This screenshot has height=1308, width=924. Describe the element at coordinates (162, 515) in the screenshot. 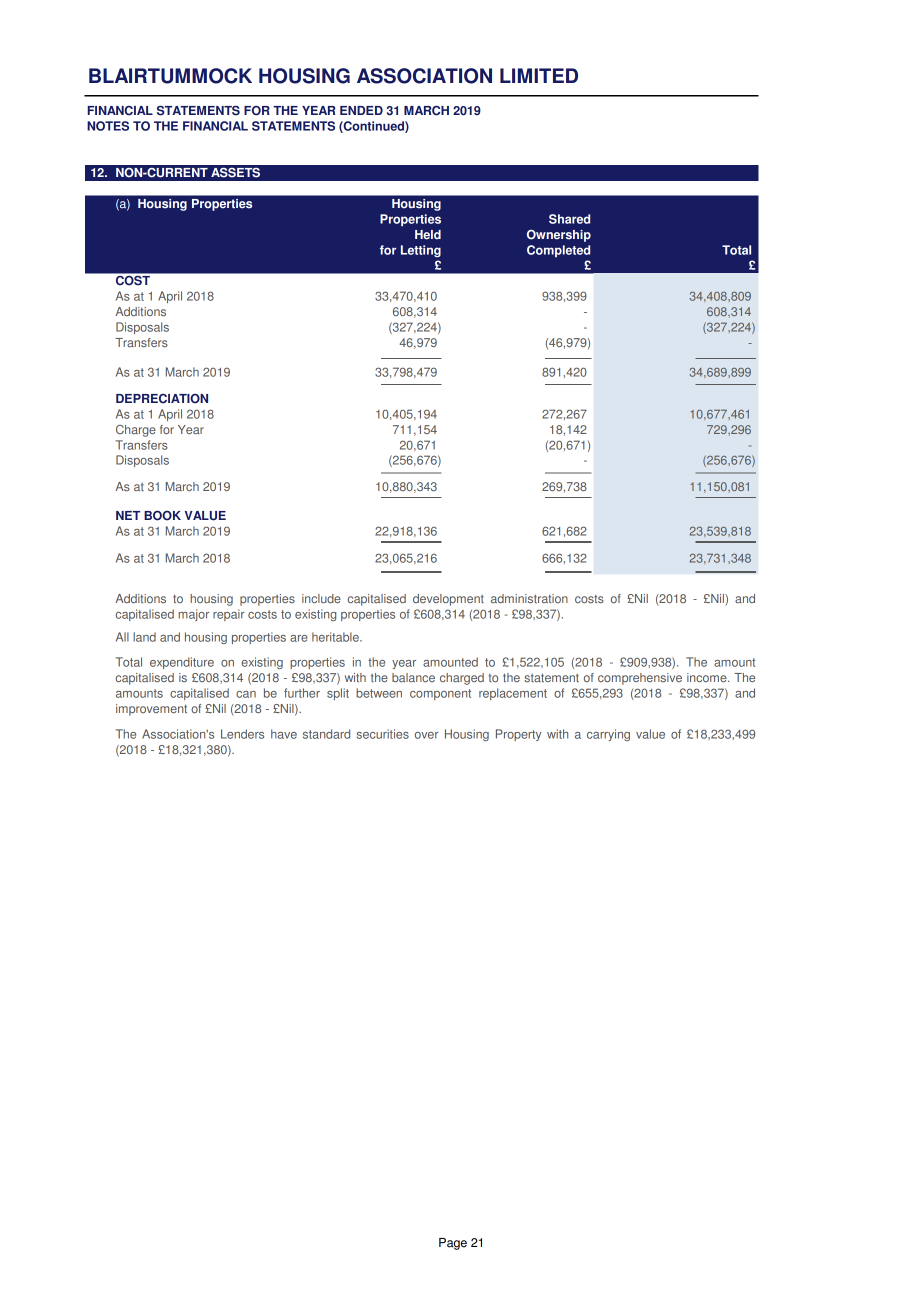

I see `BOOK` at that location.
